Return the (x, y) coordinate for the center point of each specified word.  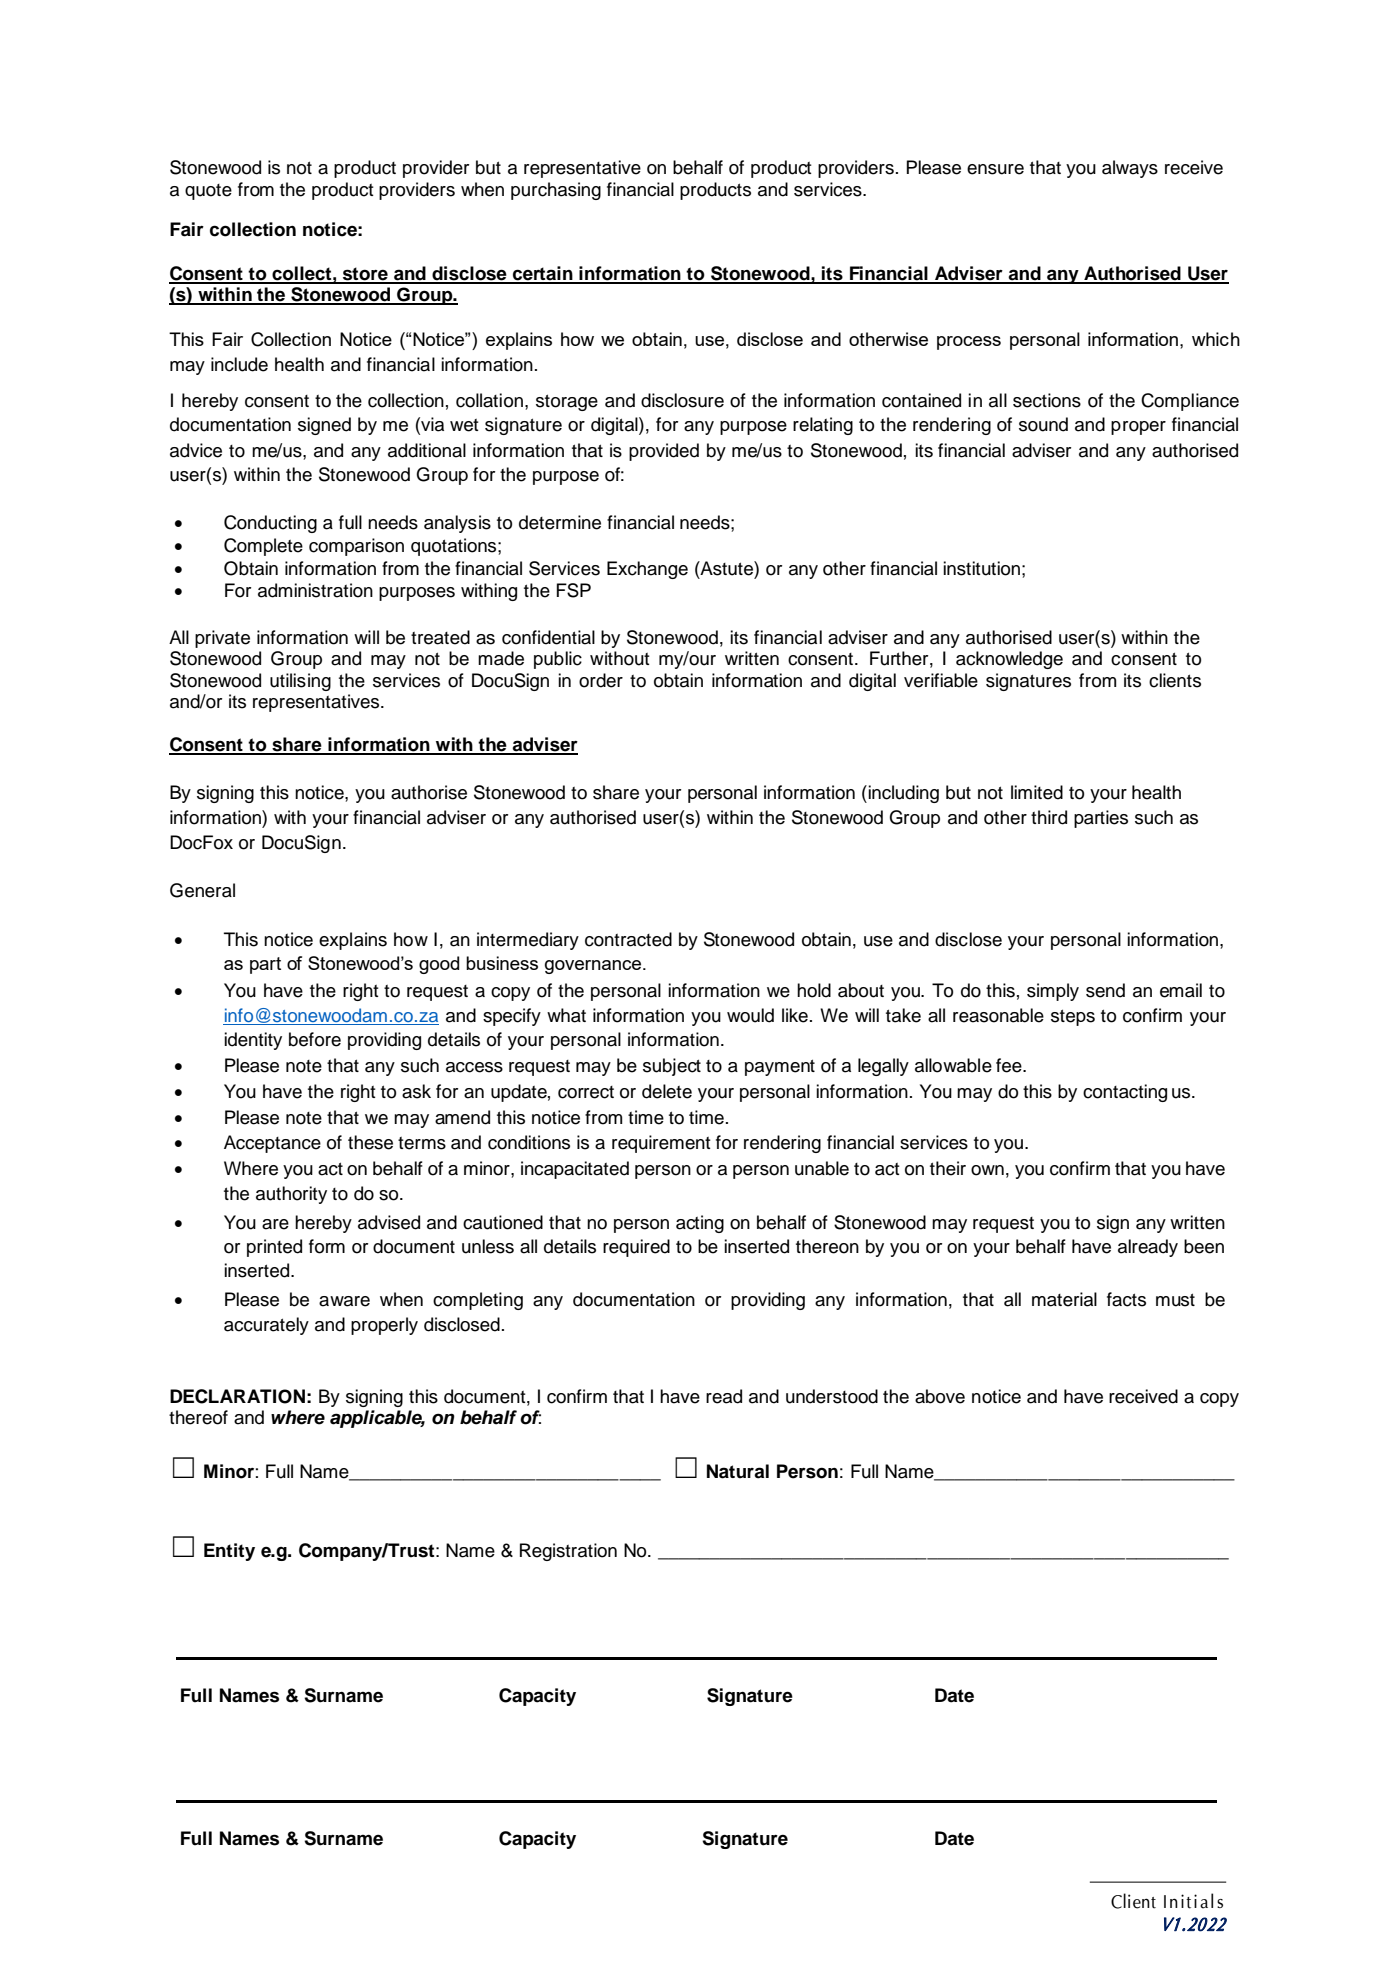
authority (291, 1195)
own (987, 1170)
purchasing (556, 191)
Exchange (647, 570)
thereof (198, 1417)
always (1130, 169)
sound (1043, 424)
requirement (661, 1144)
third (1049, 817)
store (365, 275)
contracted (628, 939)
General (202, 890)
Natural (738, 1471)
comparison (356, 547)
